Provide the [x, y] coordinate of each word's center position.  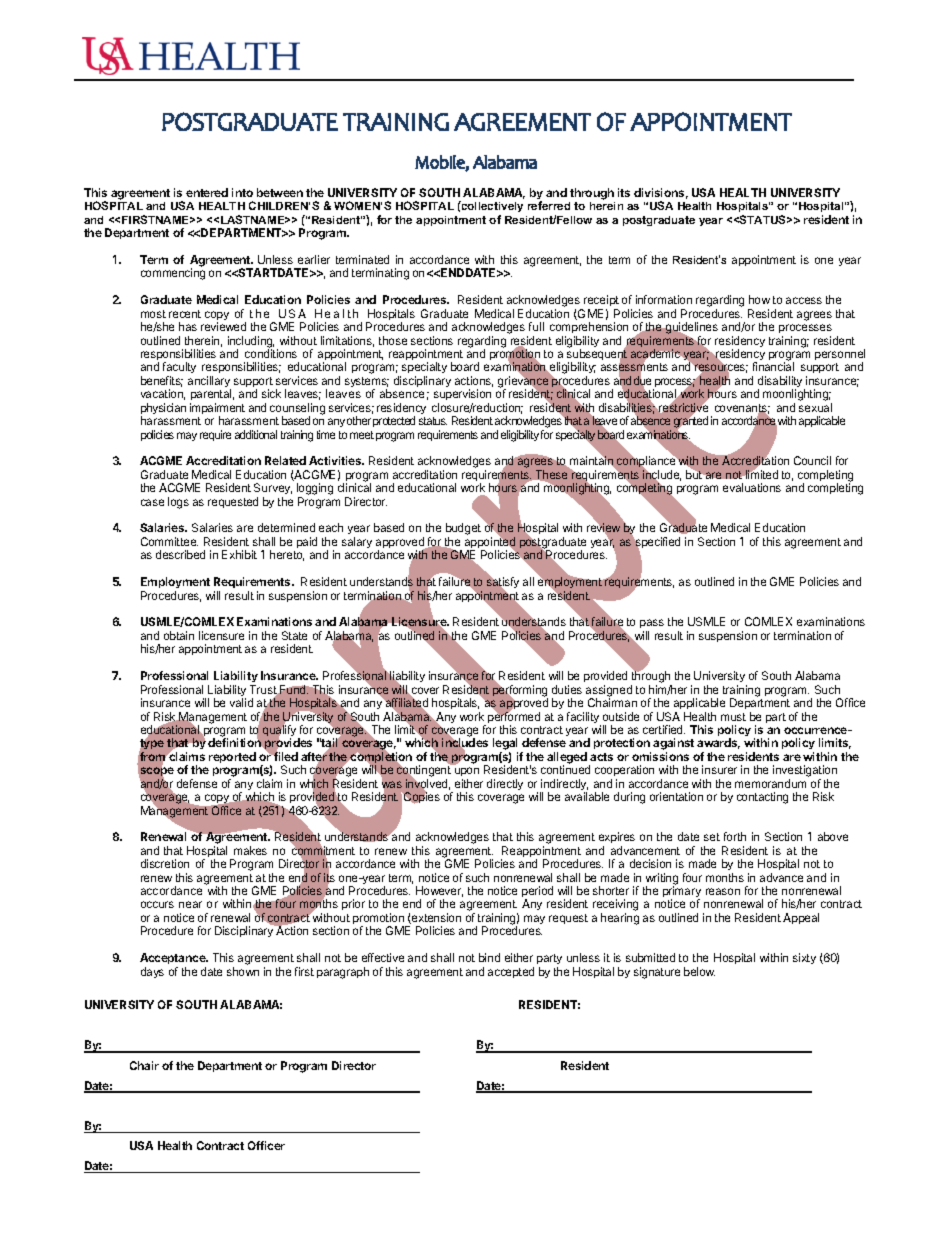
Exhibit [239, 554]
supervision [462, 396]
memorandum [770, 783]
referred [549, 205]
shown [243, 971]
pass [652, 625]
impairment [217, 410]
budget [463, 530]
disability [781, 383]
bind [489, 957]
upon [467, 771]
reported [232, 757]
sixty [804, 958]
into [242, 192]
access [804, 300]
